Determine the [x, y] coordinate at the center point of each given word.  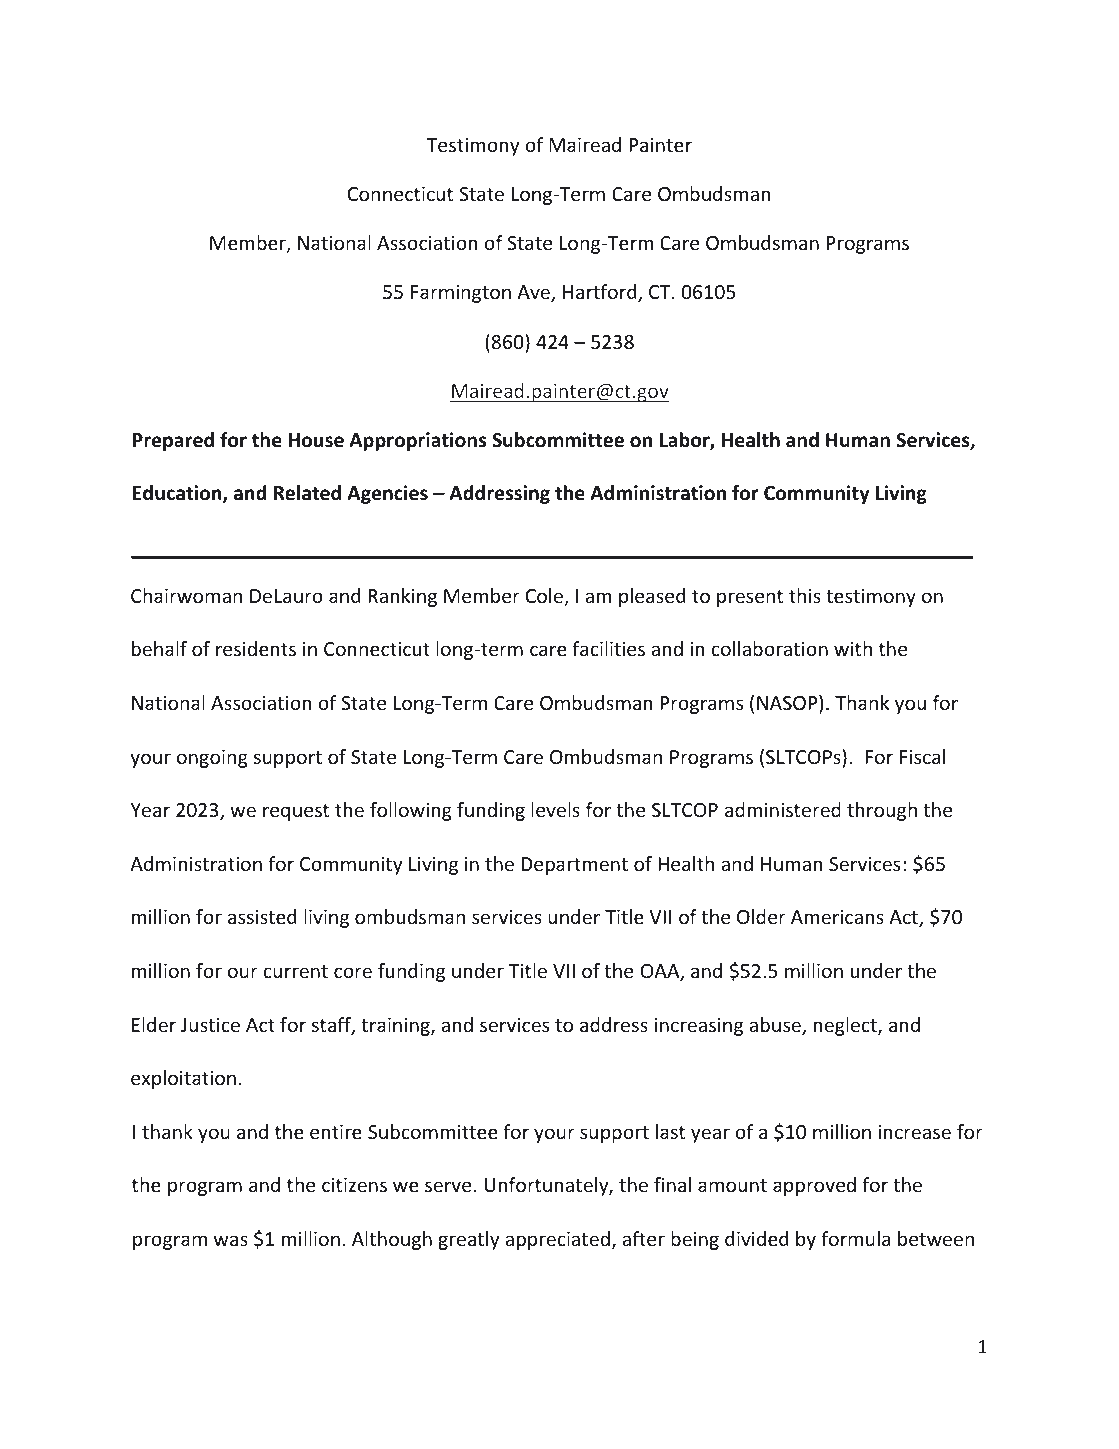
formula [855, 1238]
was [231, 1240]
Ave [534, 293]
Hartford [601, 293]
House [316, 440]
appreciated [557, 1240]
